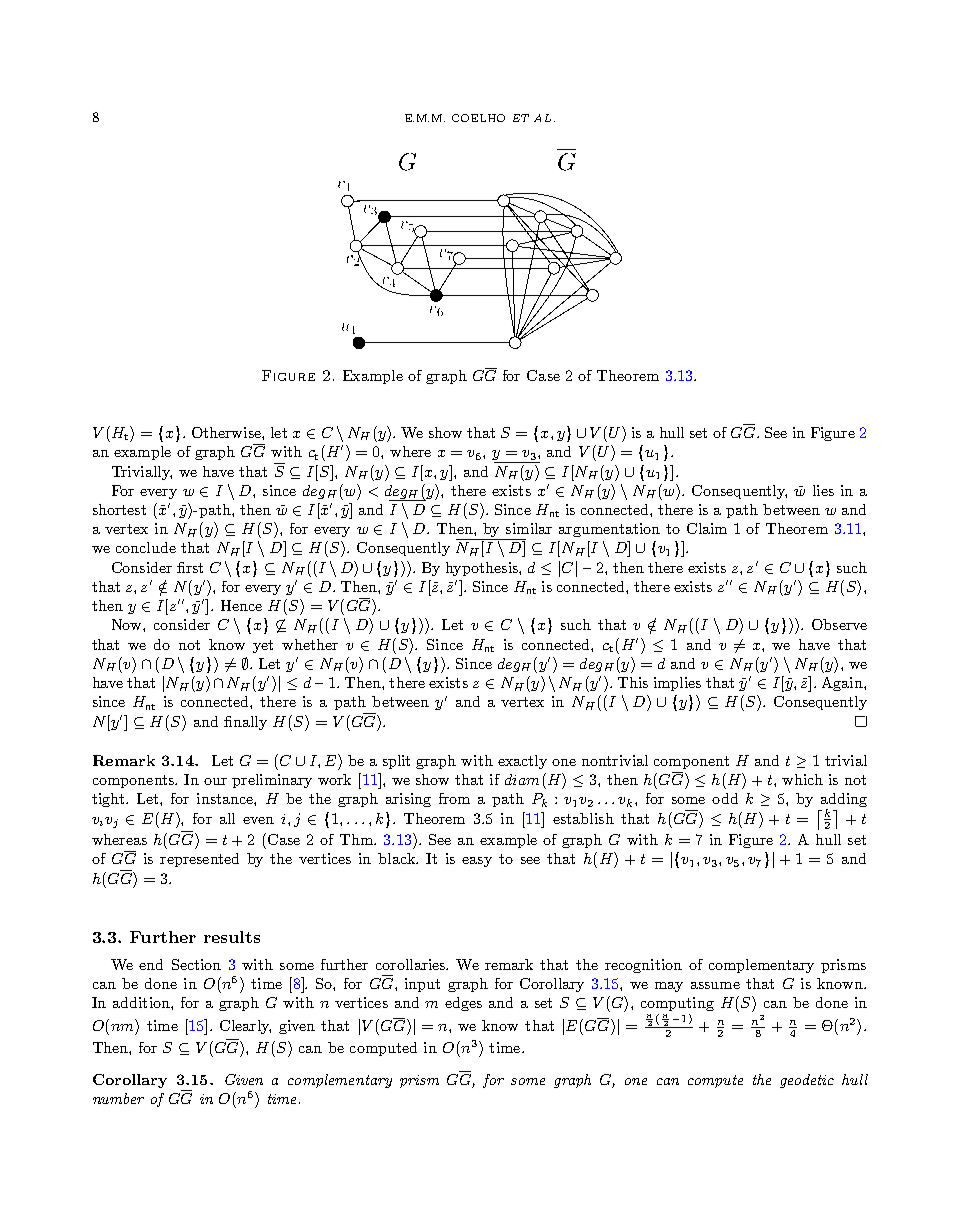 Image resolution: width=958 pixels, height=1232 pixels. I want to click on odd, so click(725, 798).
